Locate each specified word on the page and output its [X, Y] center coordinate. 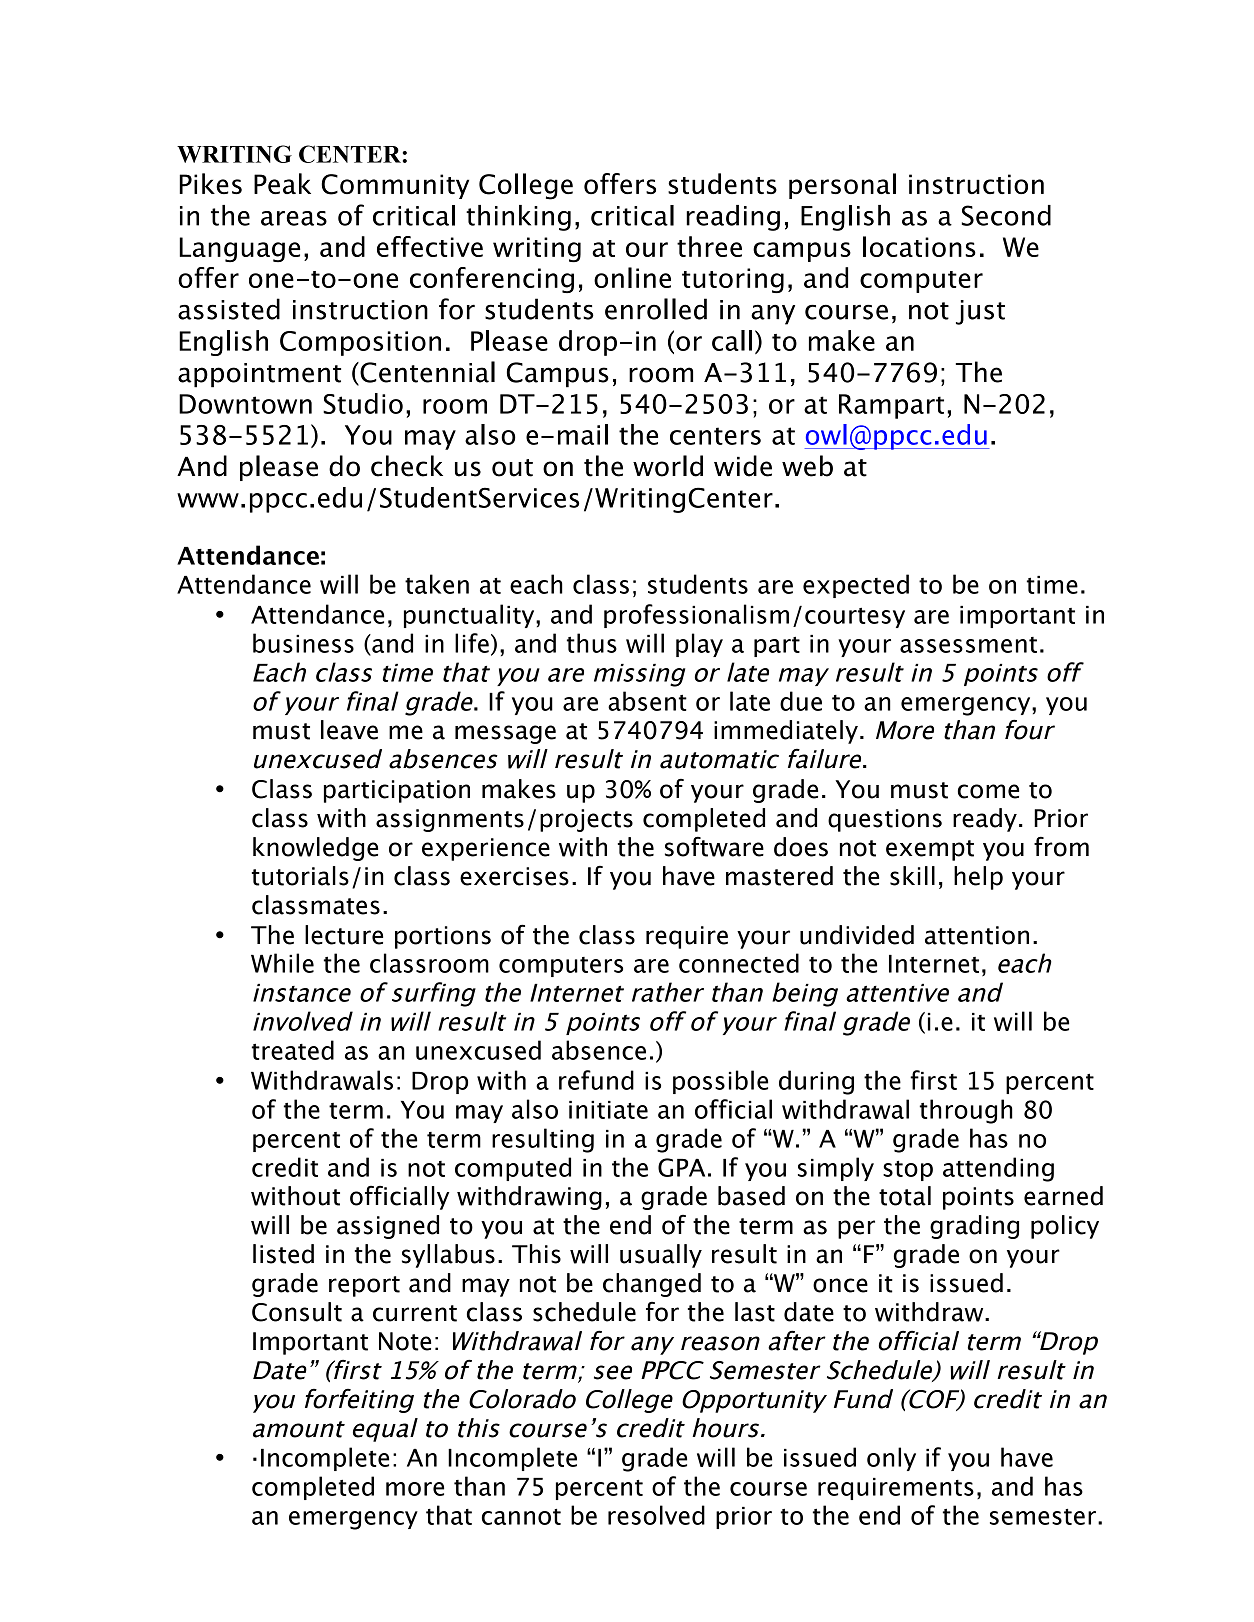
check [407, 466]
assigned [388, 1227]
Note [405, 1341]
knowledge [315, 849]
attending [998, 1169]
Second [1006, 215]
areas [294, 218]
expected [856, 586]
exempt [930, 850]
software [714, 846]
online [632, 277]
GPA [681, 1167]
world [668, 466]
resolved [656, 1515]
